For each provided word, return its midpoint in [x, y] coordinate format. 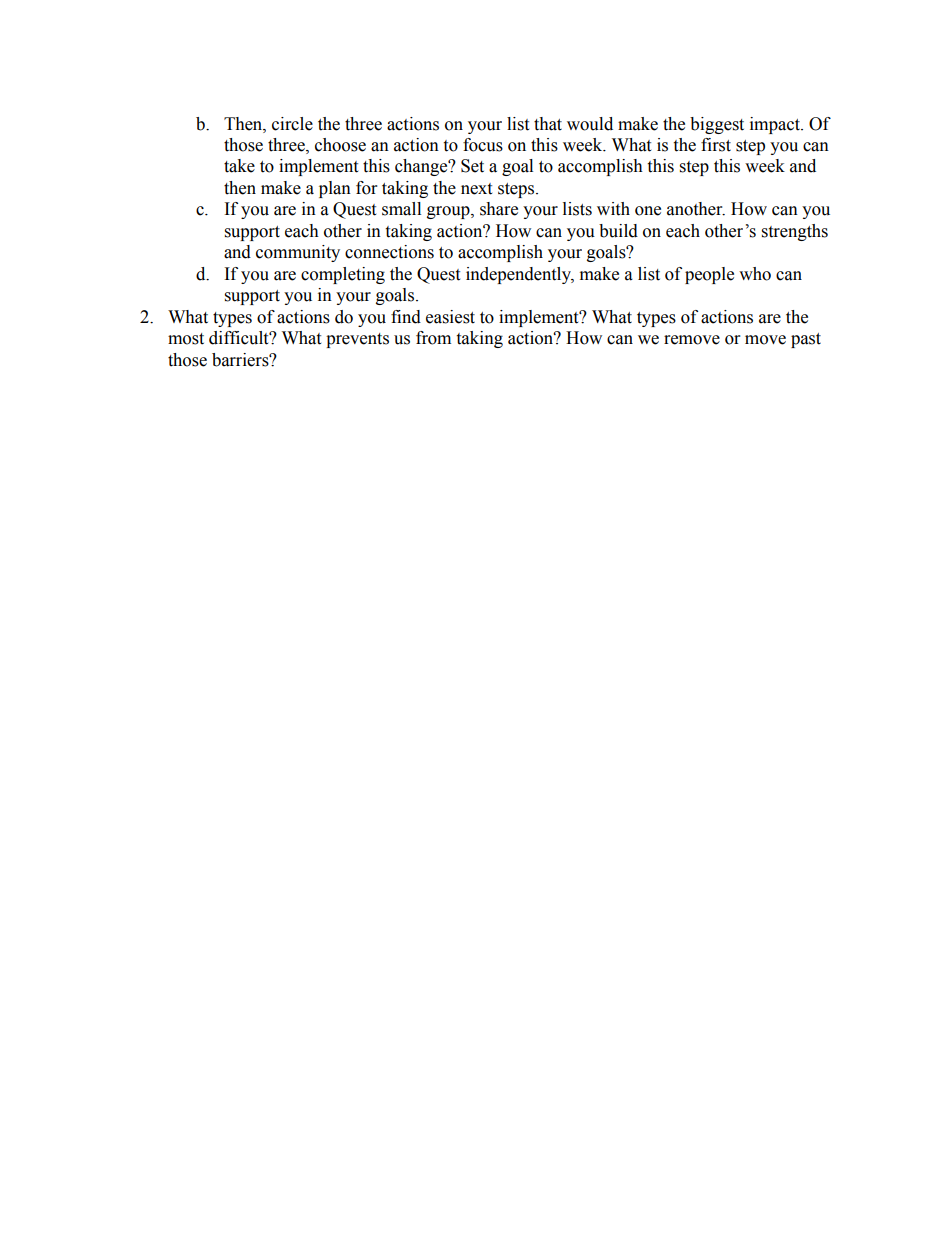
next [476, 189]
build [618, 231]
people [709, 275]
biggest [717, 125]
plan [335, 189]
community [298, 253]
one [648, 211]
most [186, 339]
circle [292, 124]
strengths [795, 232]
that [548, 124]
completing [343, 275]
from [433, 338]
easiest [450, 317]
